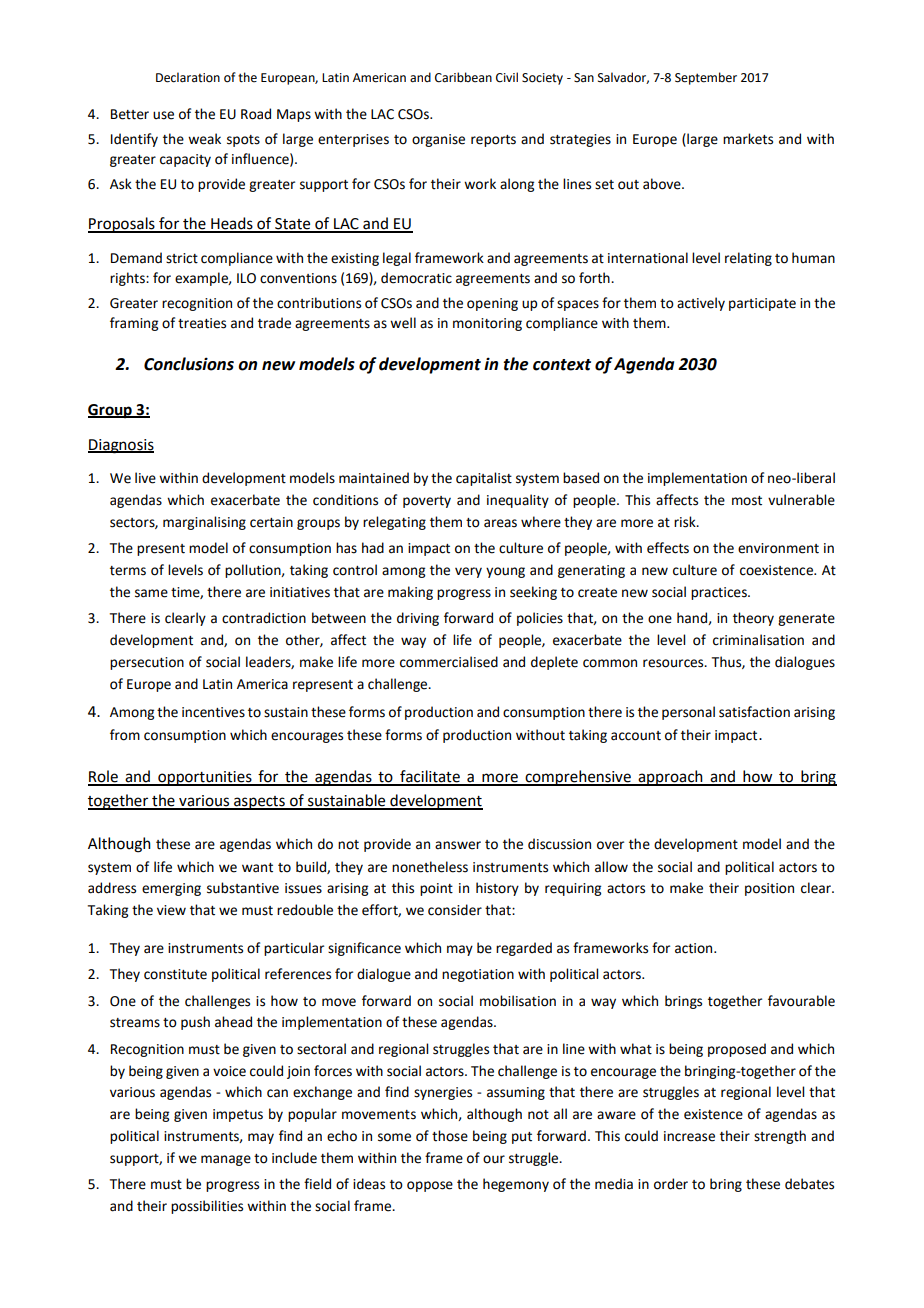 The width and height of the screenshot is (924, 1308). What do you see at coordinates (701, 304) in the screenshot?
I see `actively` at bounding box center [701, 304].
